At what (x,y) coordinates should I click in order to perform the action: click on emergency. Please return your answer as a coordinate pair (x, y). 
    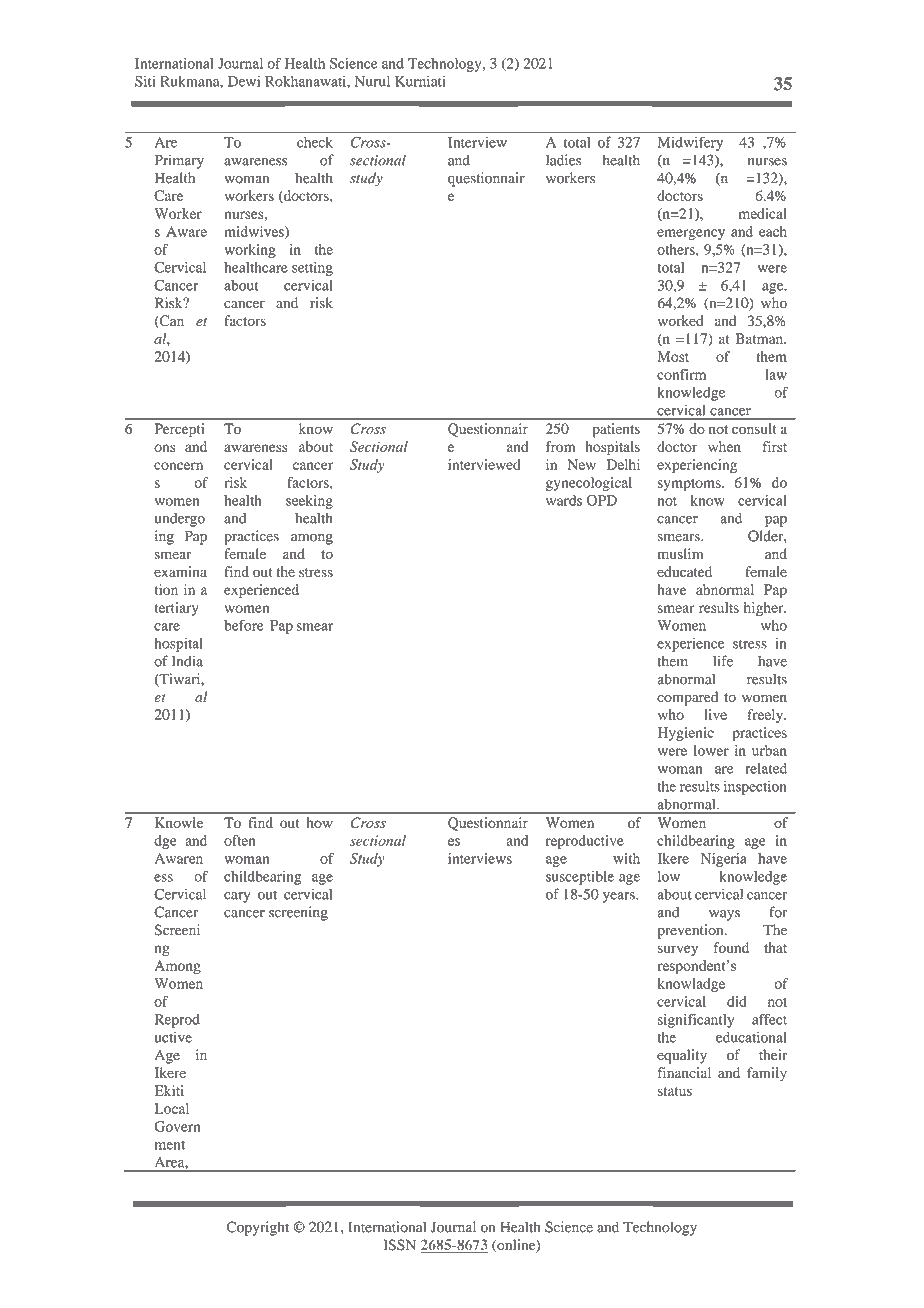
    Looking at the image, I should click on (691, 234).
